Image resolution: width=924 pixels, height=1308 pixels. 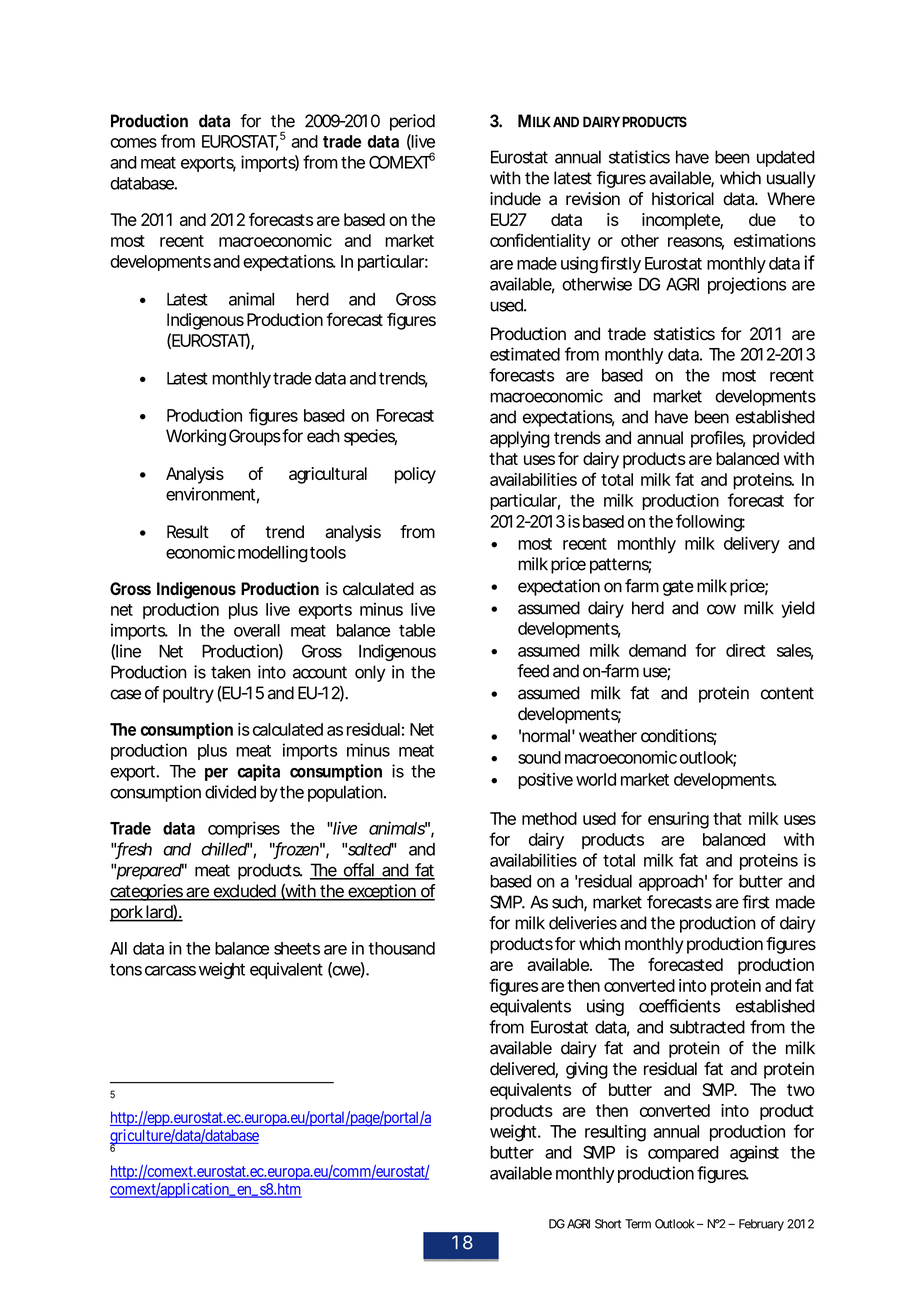 I want to click on feed, so click(x=533, y=671).
